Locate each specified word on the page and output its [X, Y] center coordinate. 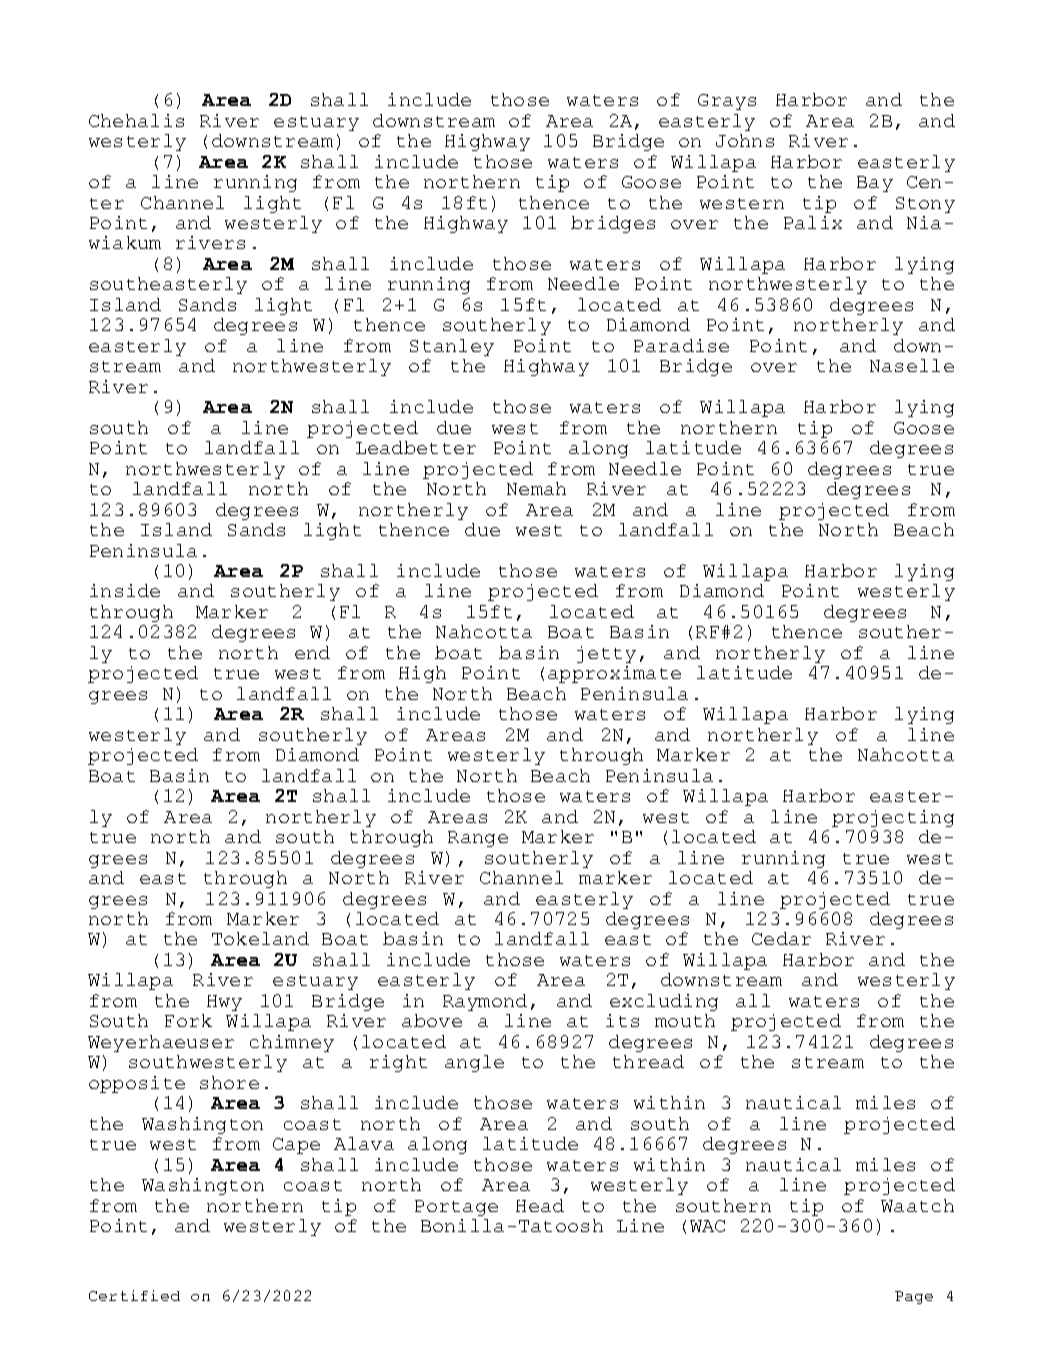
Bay [875, 184]
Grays [727, 102]
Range [478, 839]
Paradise [681, 345]
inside [125, 590]
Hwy [224, 1003]
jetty [606, 654]
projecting [893, 818]
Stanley [452, 347]
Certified [134, 1295]
